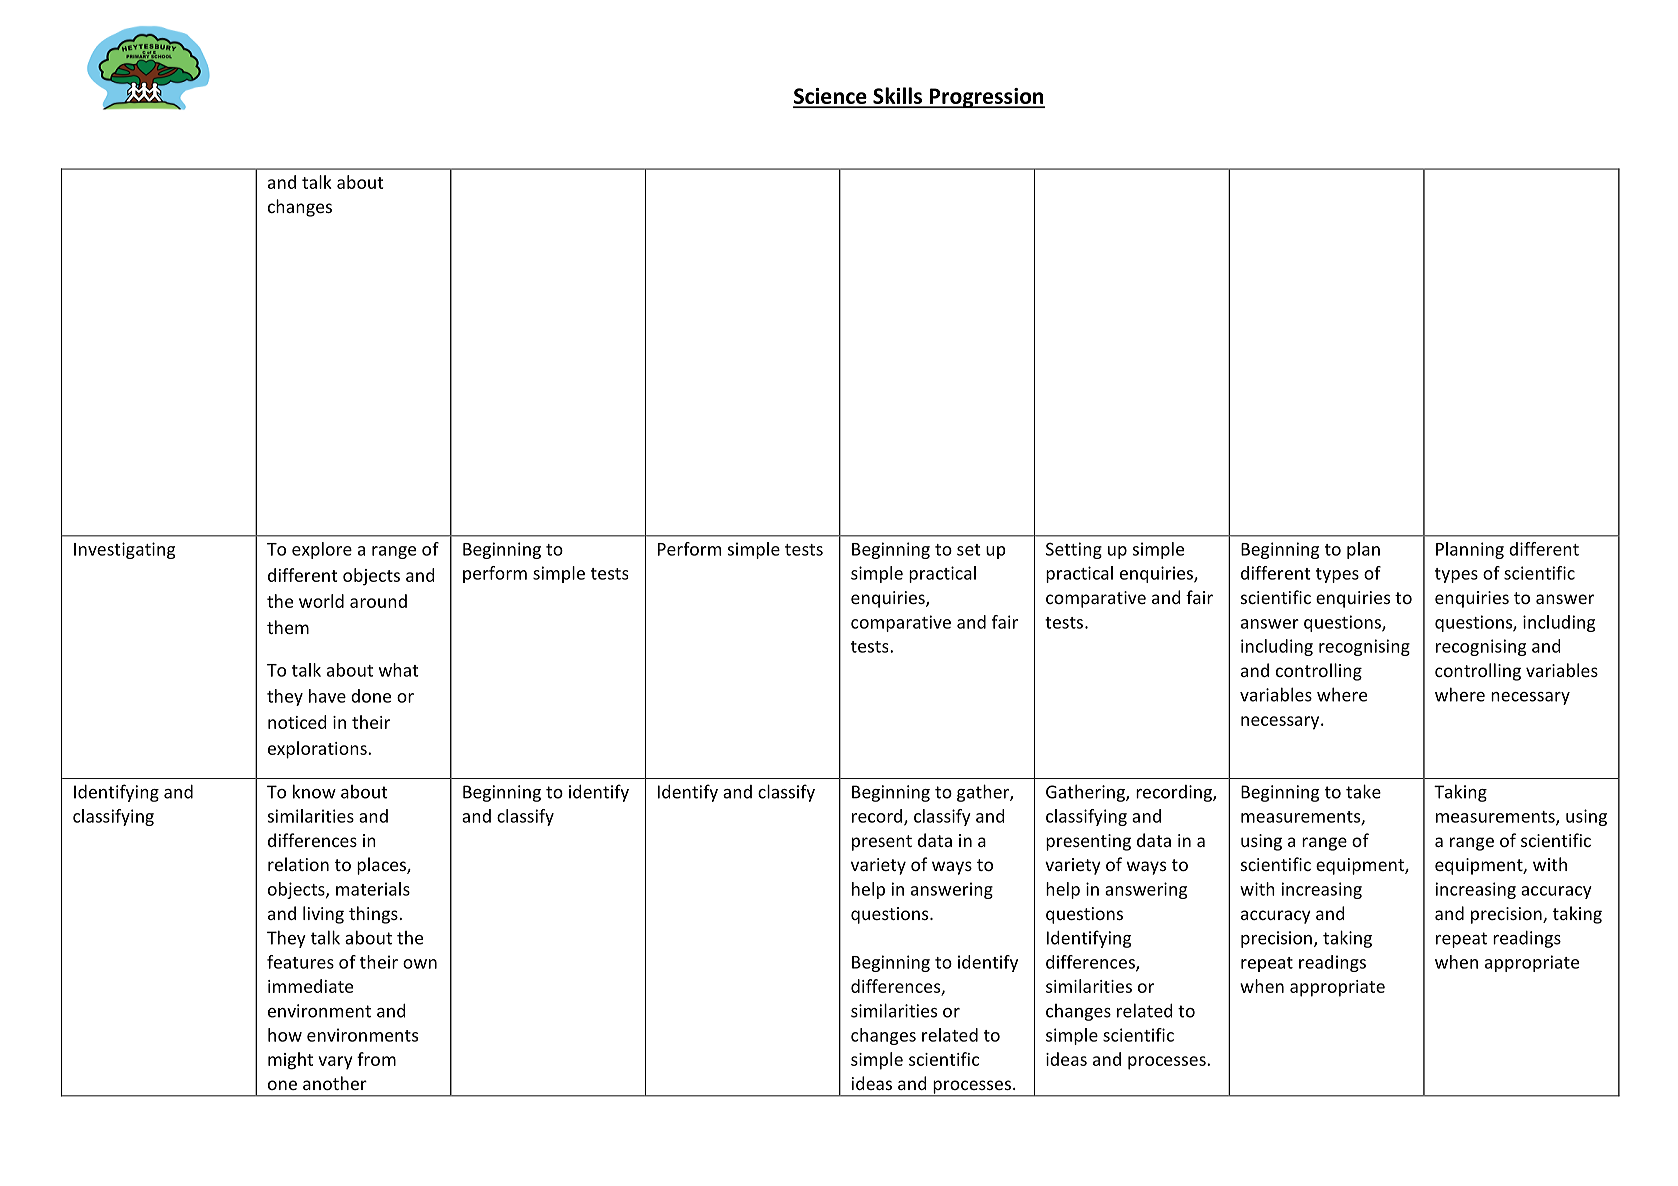 Image resolution: width=1678 pixels, height=1186 pixels. Describe the element at coordinates (373, 889) in the page. I see `materials` at that location.
